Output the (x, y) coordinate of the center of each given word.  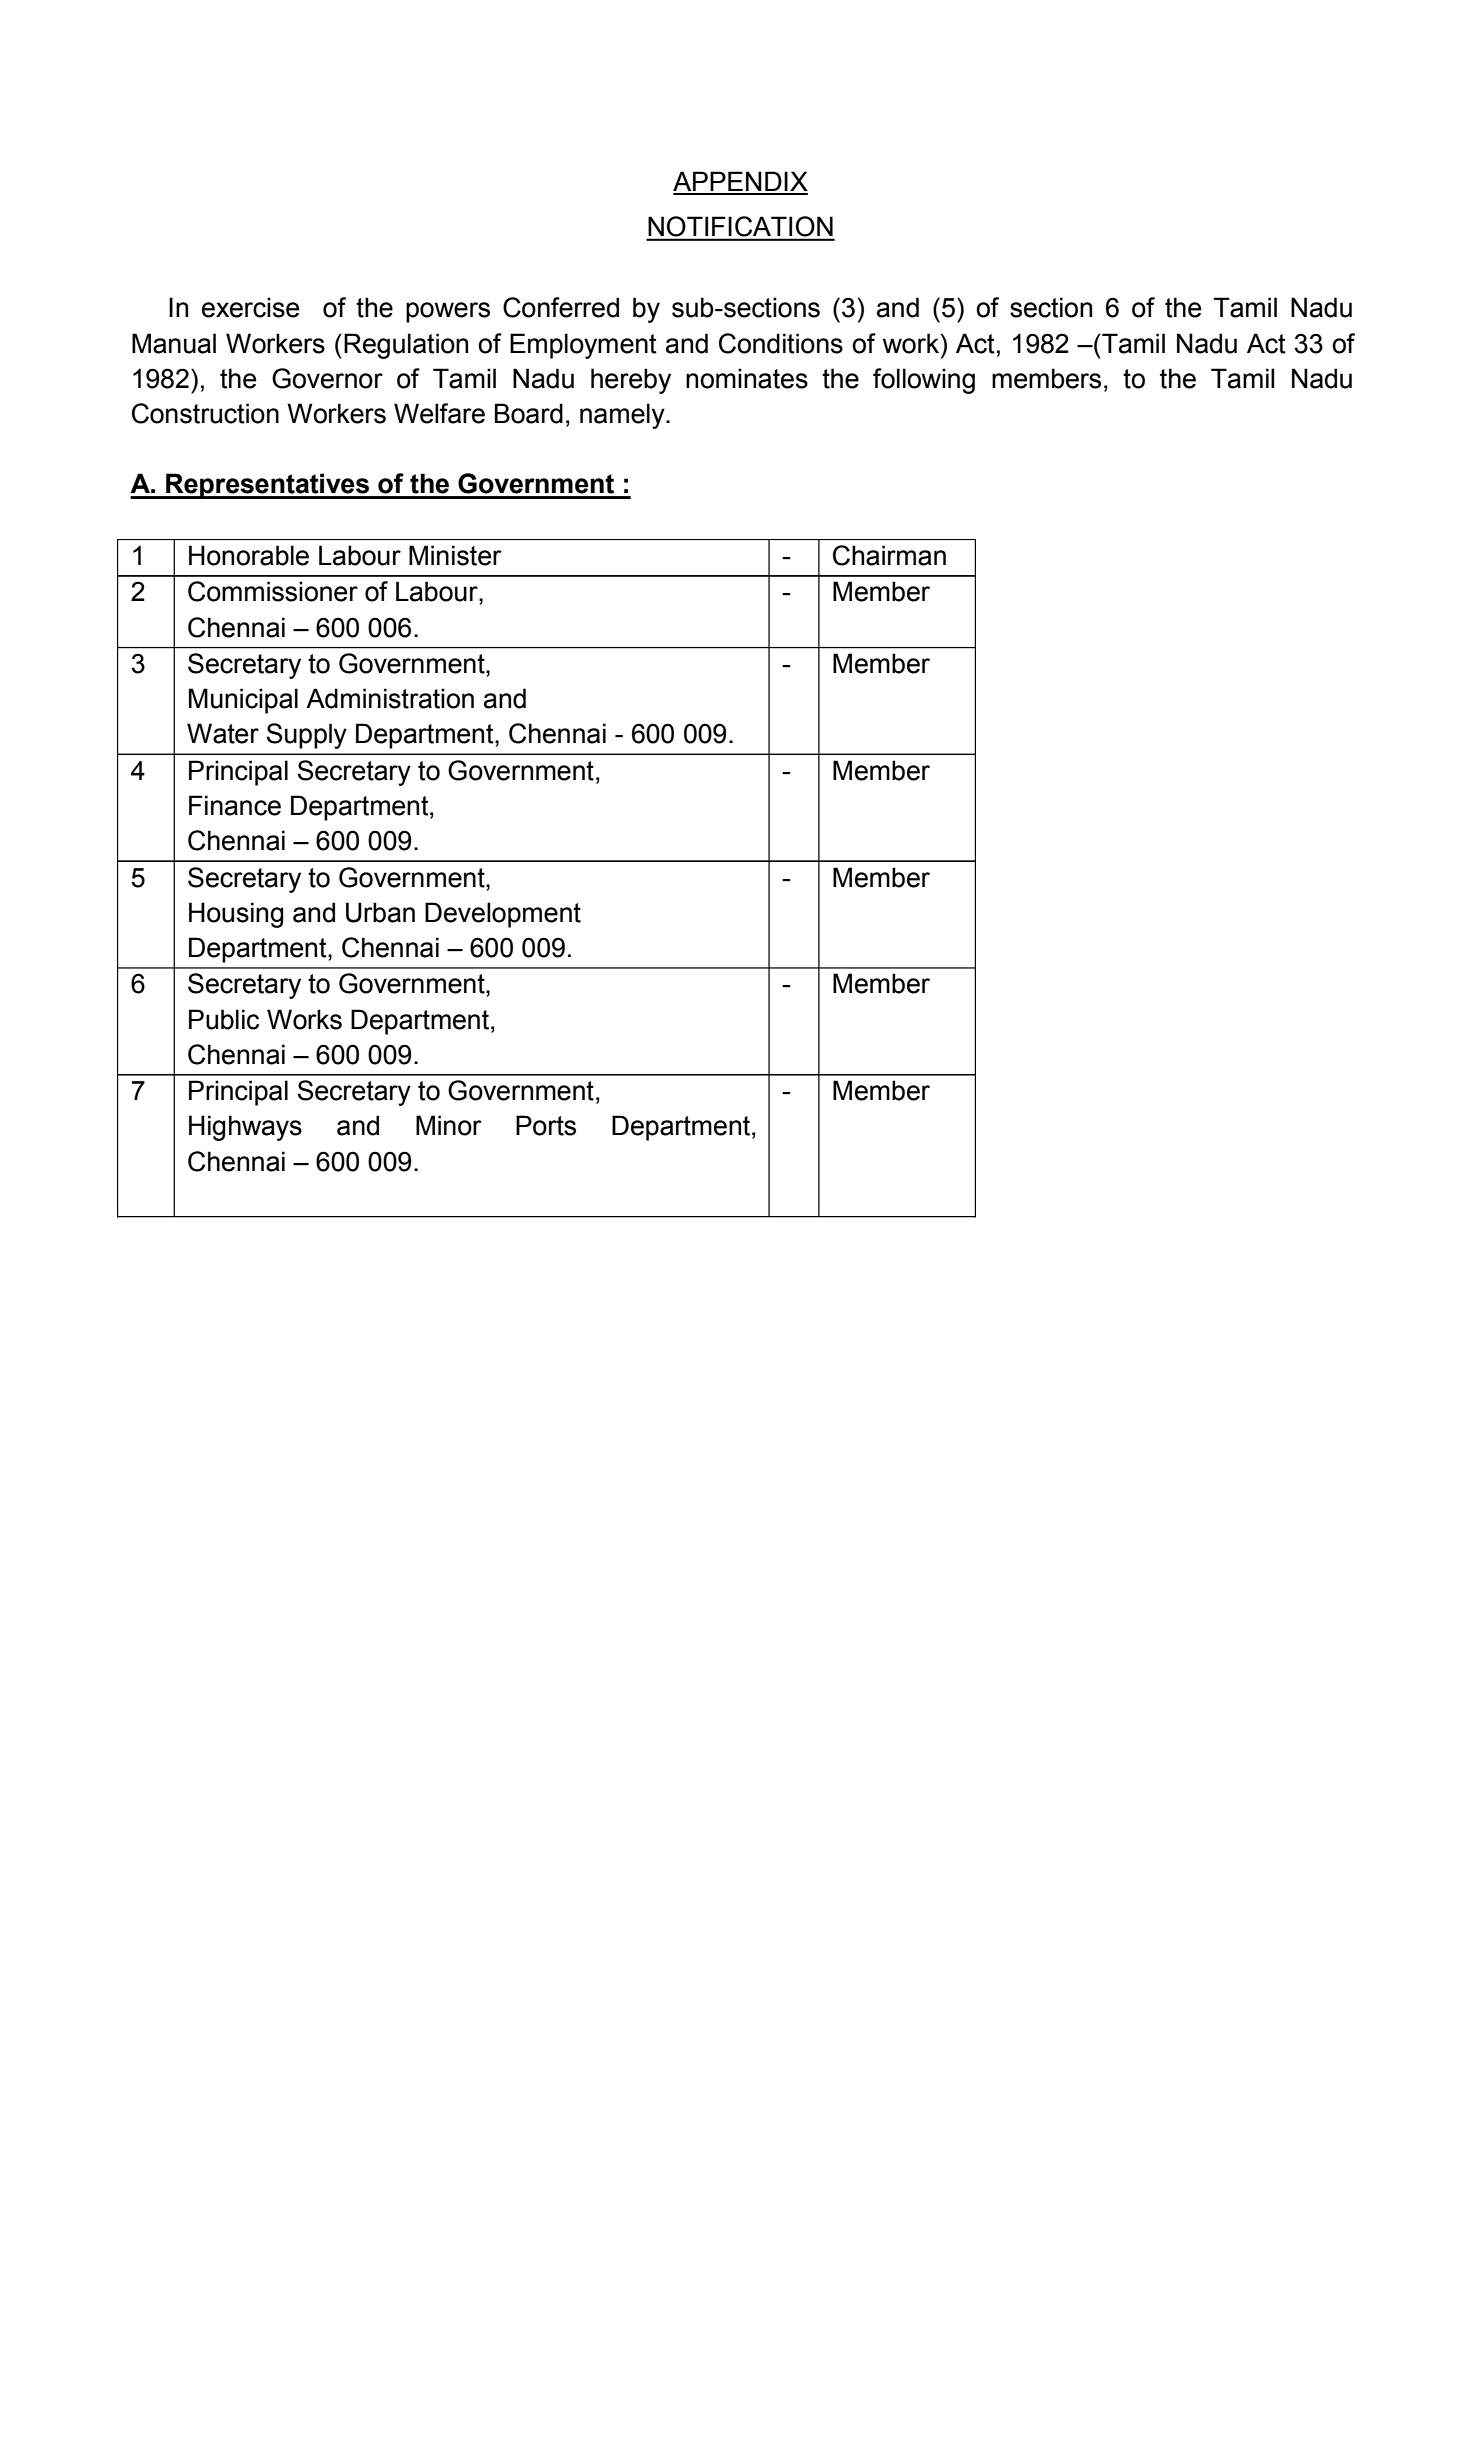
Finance (235, 805)
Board (529, 413)
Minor (449, 1125)
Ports (546, 1125)
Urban (380, 912)
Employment (583, 346)
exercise (251, 307)
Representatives (267, 486)
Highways (245, 1128)
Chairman (889, 555)
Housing (236, 915)
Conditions (781, 343)
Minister (455, 555)
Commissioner (273, 591)
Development (503, 915)
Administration (390, 698)
